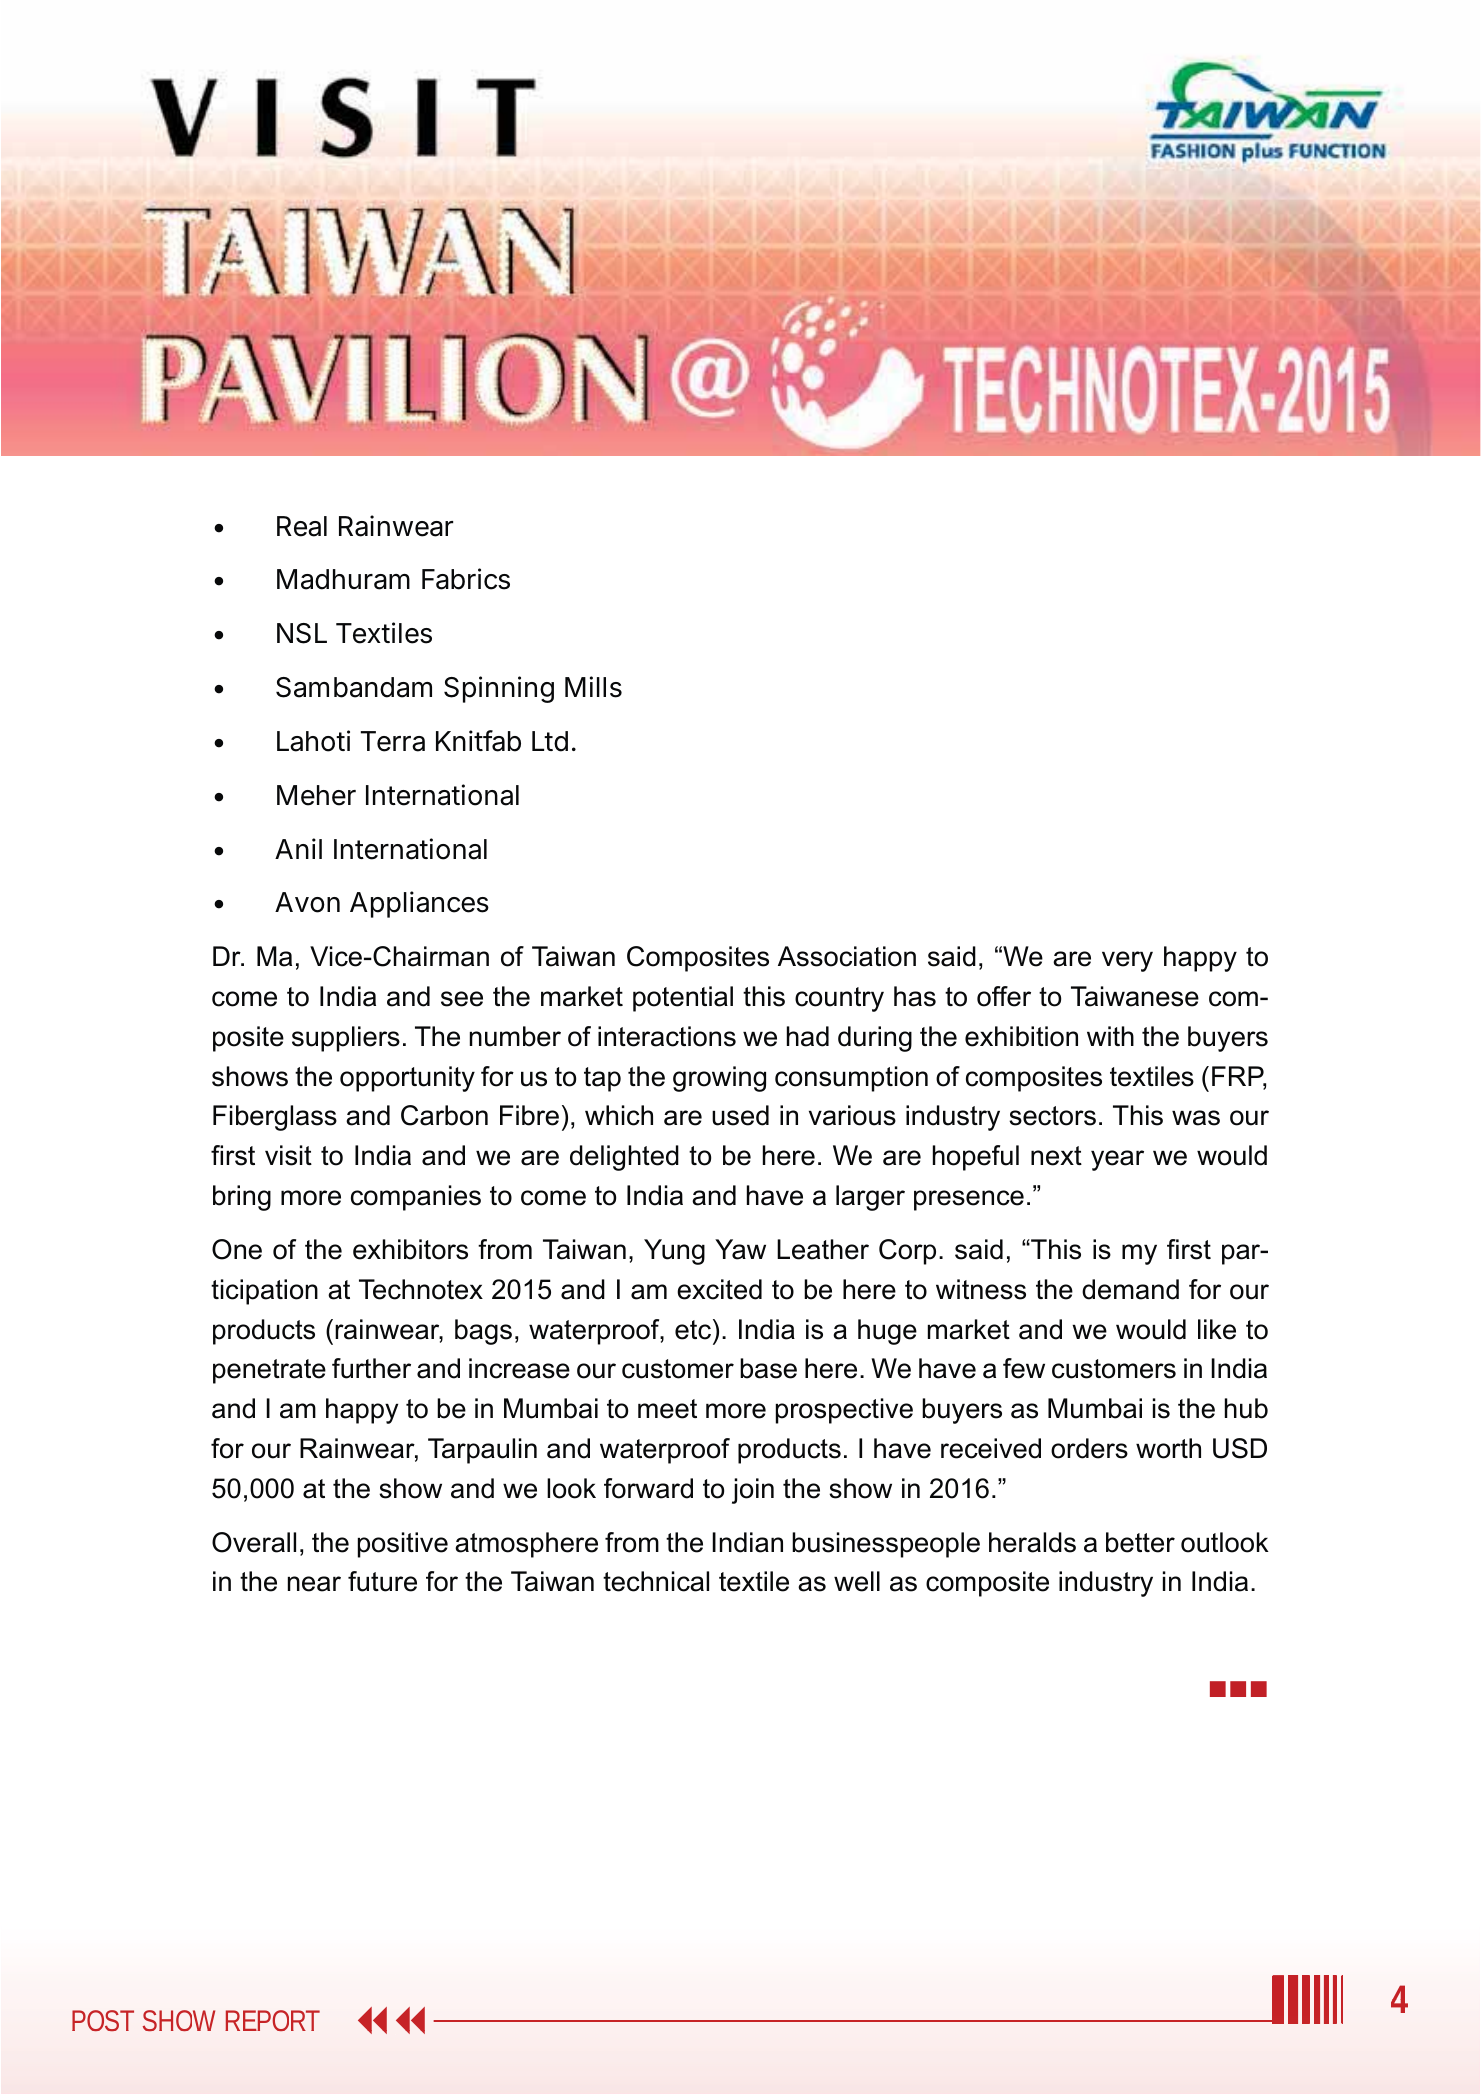 The image size is (1481, 2095). I want to click on offer, so click(1004, 996).
